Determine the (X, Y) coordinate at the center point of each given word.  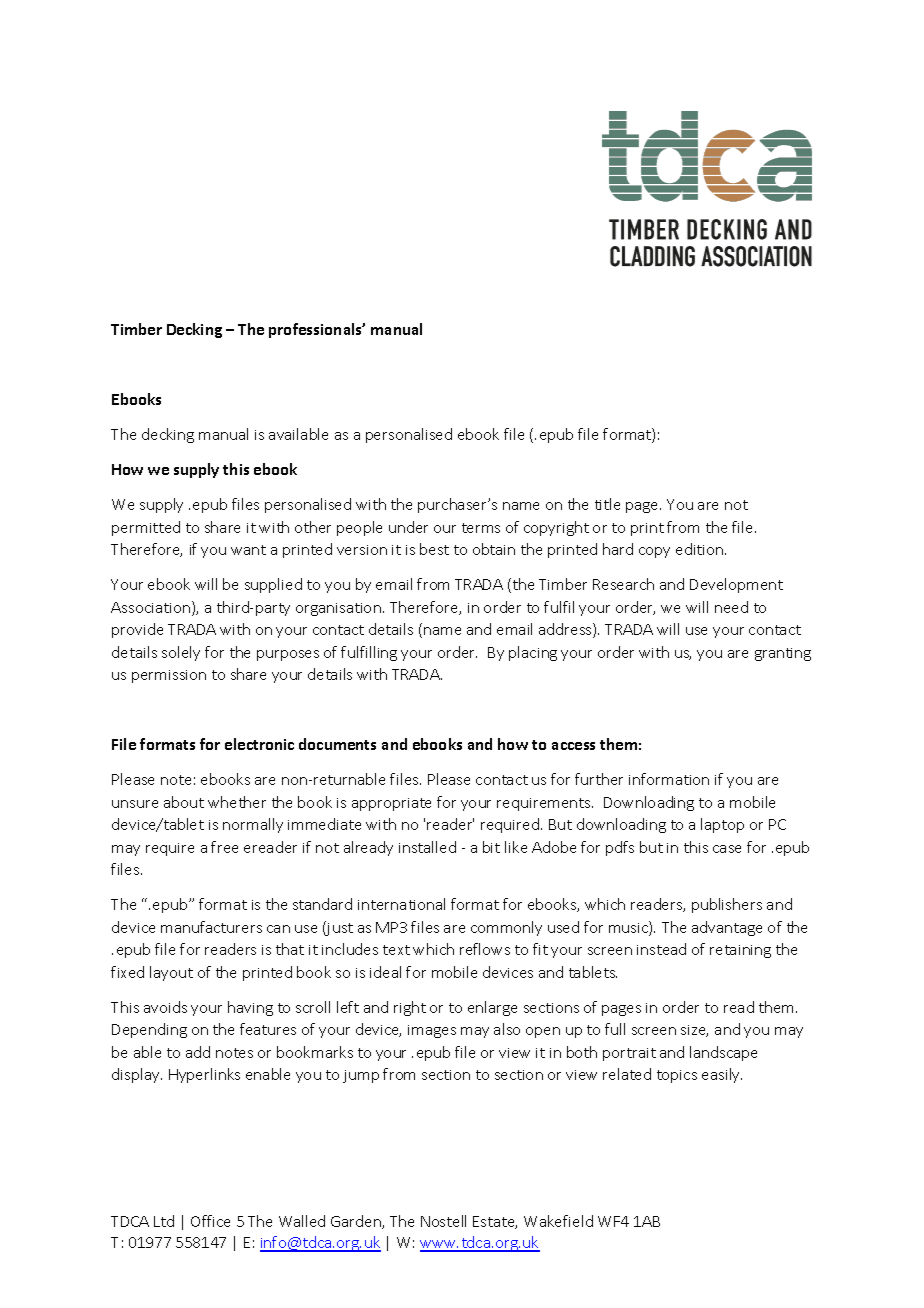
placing (533, 653)
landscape (723, 1053)
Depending (149, 1030)
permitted (146, 528)
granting (783, 654)
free (224, 847)
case (727, 849)
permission (169, 676)
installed (427, 847)
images (432, 1031)
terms (481, 528)
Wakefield (558, 1221)
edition (701, 549)
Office (210, 1221)
